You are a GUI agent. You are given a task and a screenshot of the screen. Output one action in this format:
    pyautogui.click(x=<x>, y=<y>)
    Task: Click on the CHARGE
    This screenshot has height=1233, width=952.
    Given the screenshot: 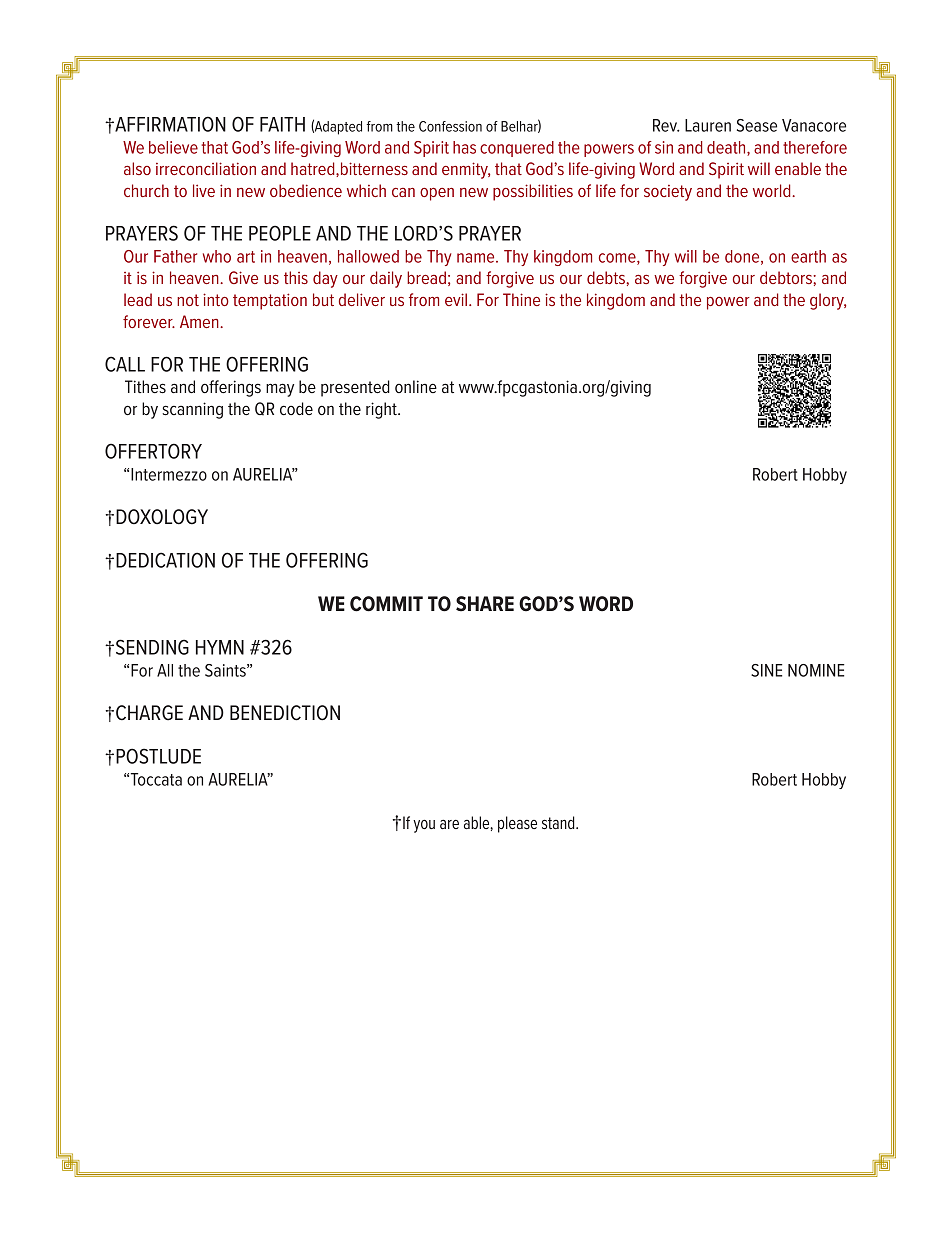 What is the action you would take?
    pyautogui.click(x=149, y=713)
